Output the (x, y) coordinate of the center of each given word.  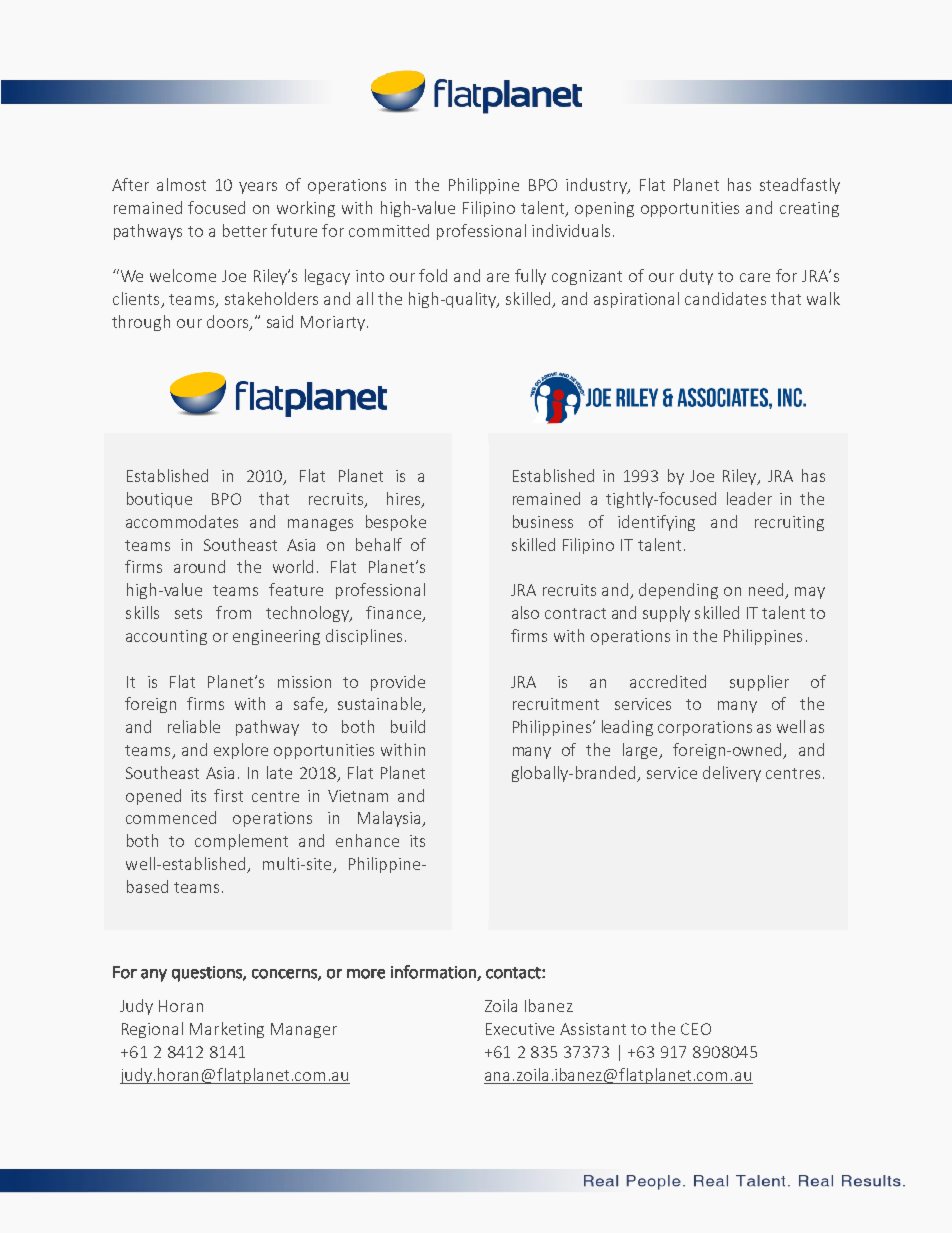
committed (389, 230)
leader (749, 498)
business (543, 521)
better (245, 230)
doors (229, 322)
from (233, 612)
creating (809, 209)
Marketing (227, 1030)
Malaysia (390, 819)
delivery (732, 774)
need (767, 591)
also (525, 612)
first (228, 795)
